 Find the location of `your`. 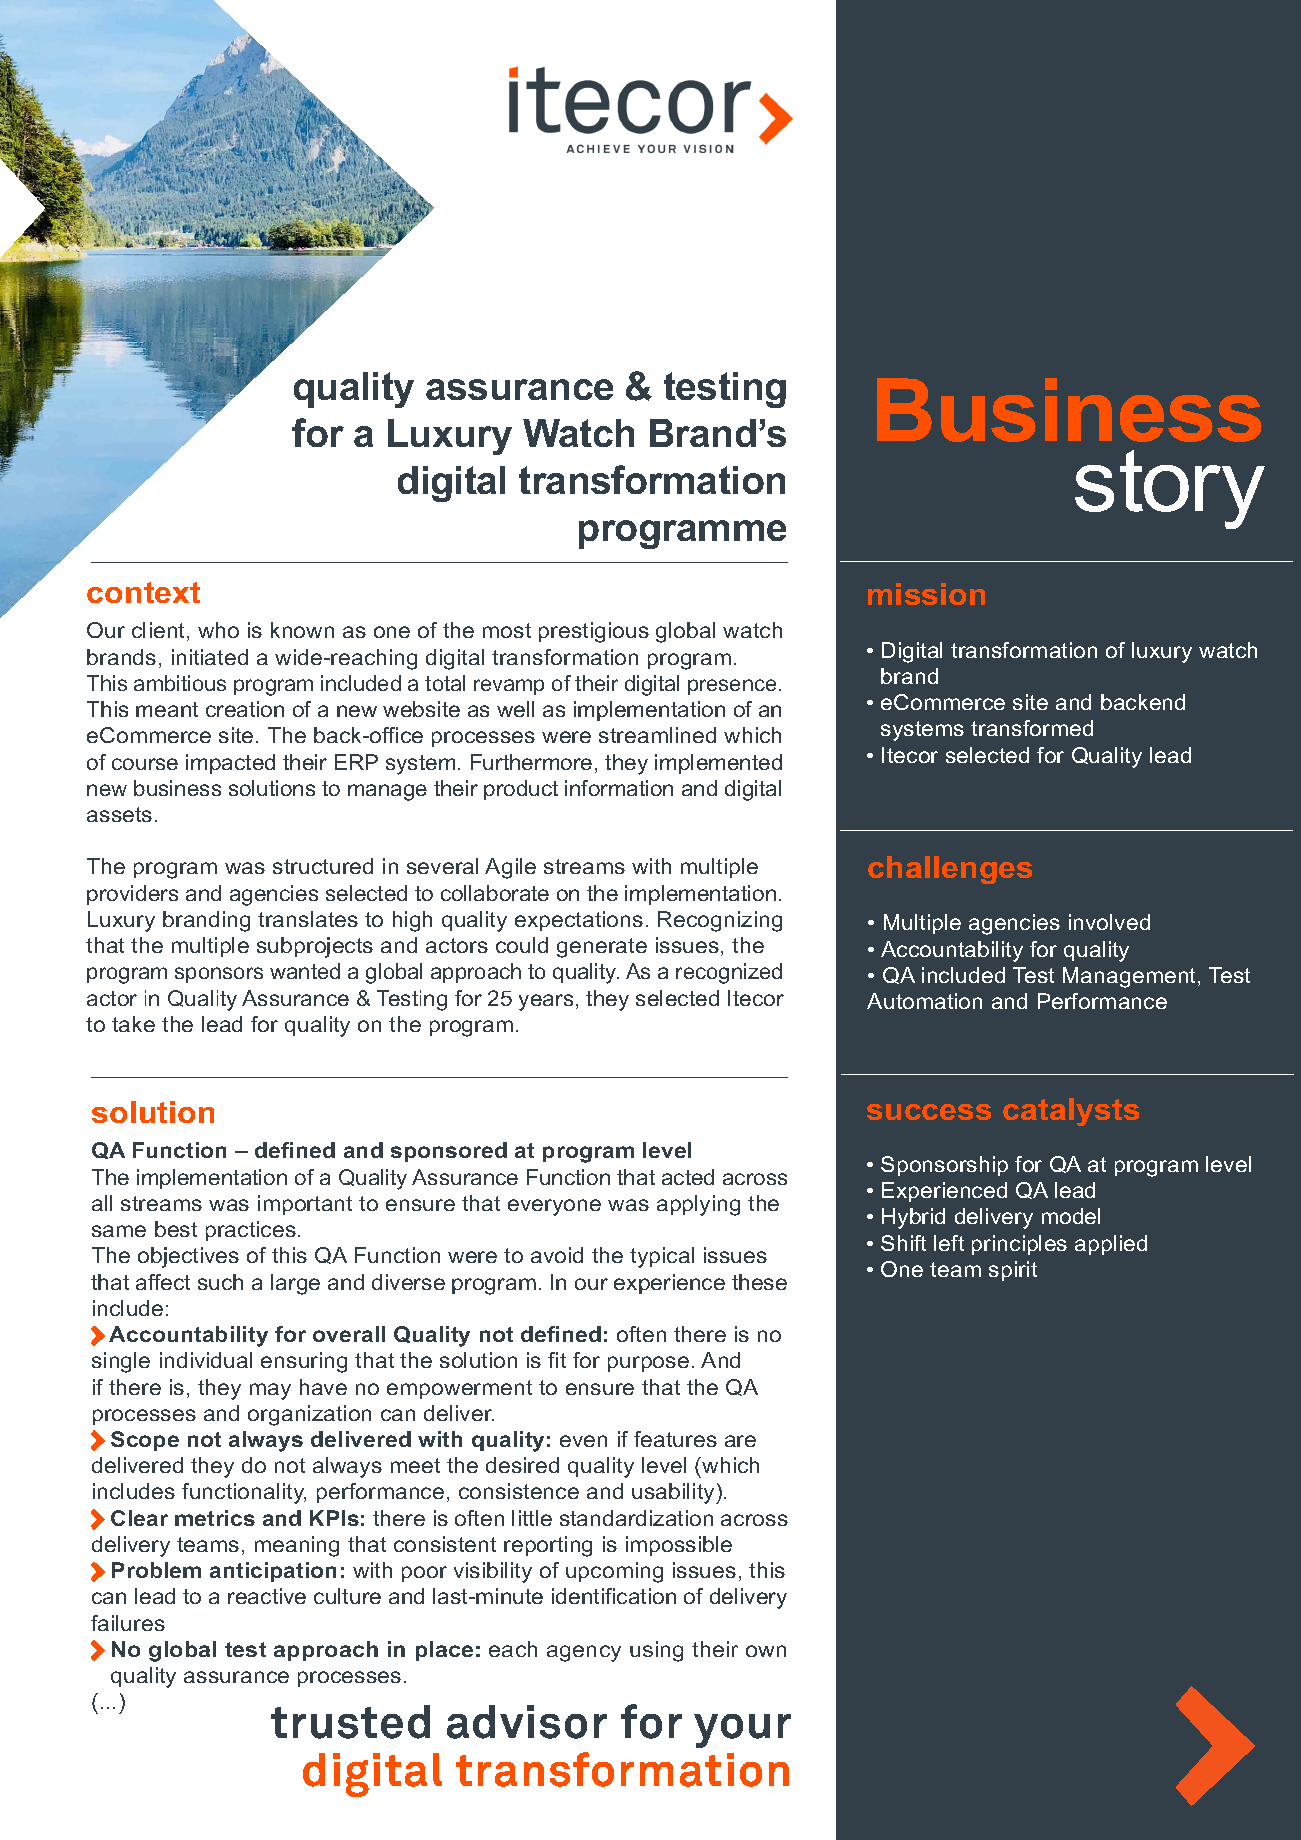

your is located at coordinates (742, 1731).
